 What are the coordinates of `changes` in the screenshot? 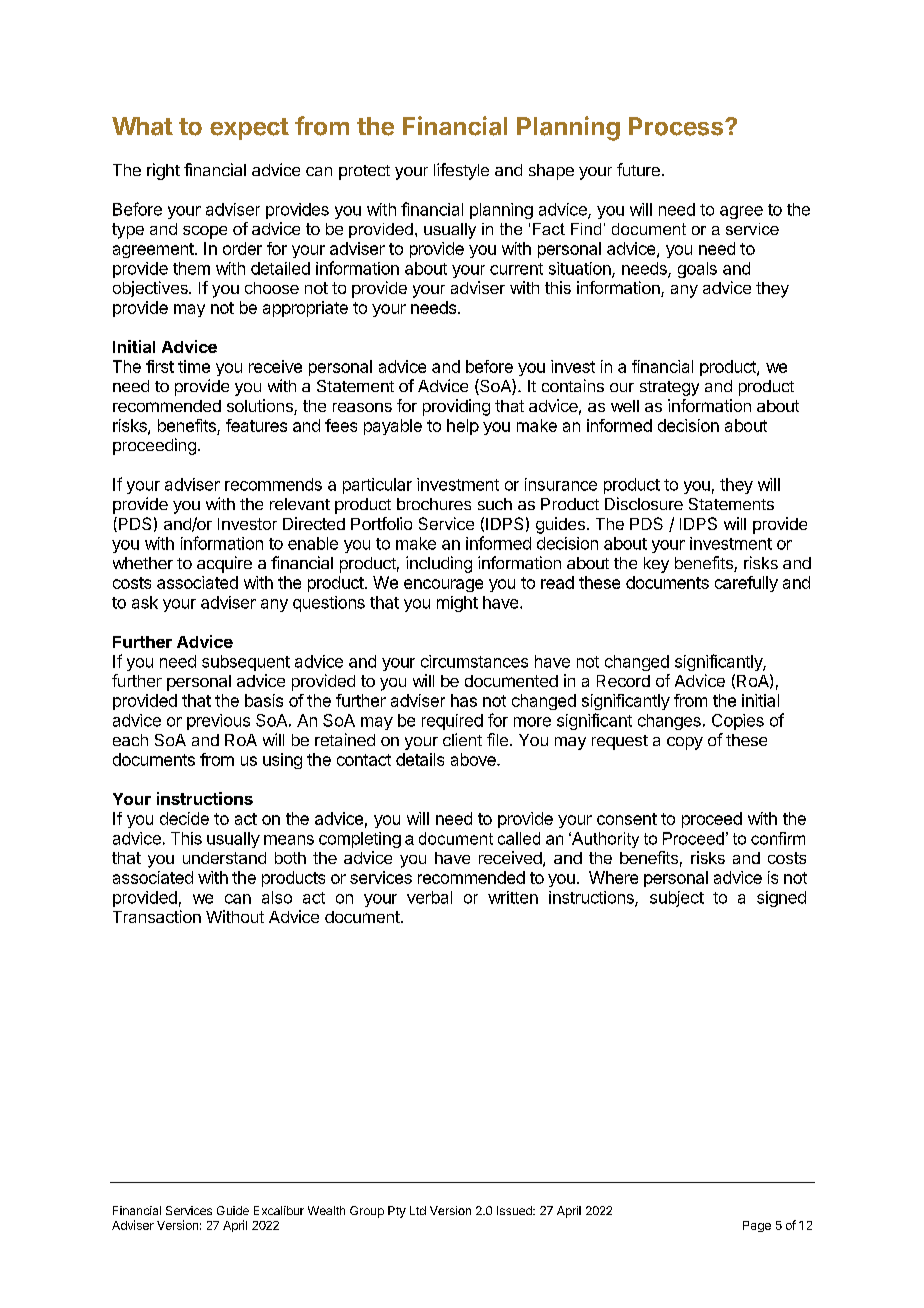 It's located at (669, 722).
